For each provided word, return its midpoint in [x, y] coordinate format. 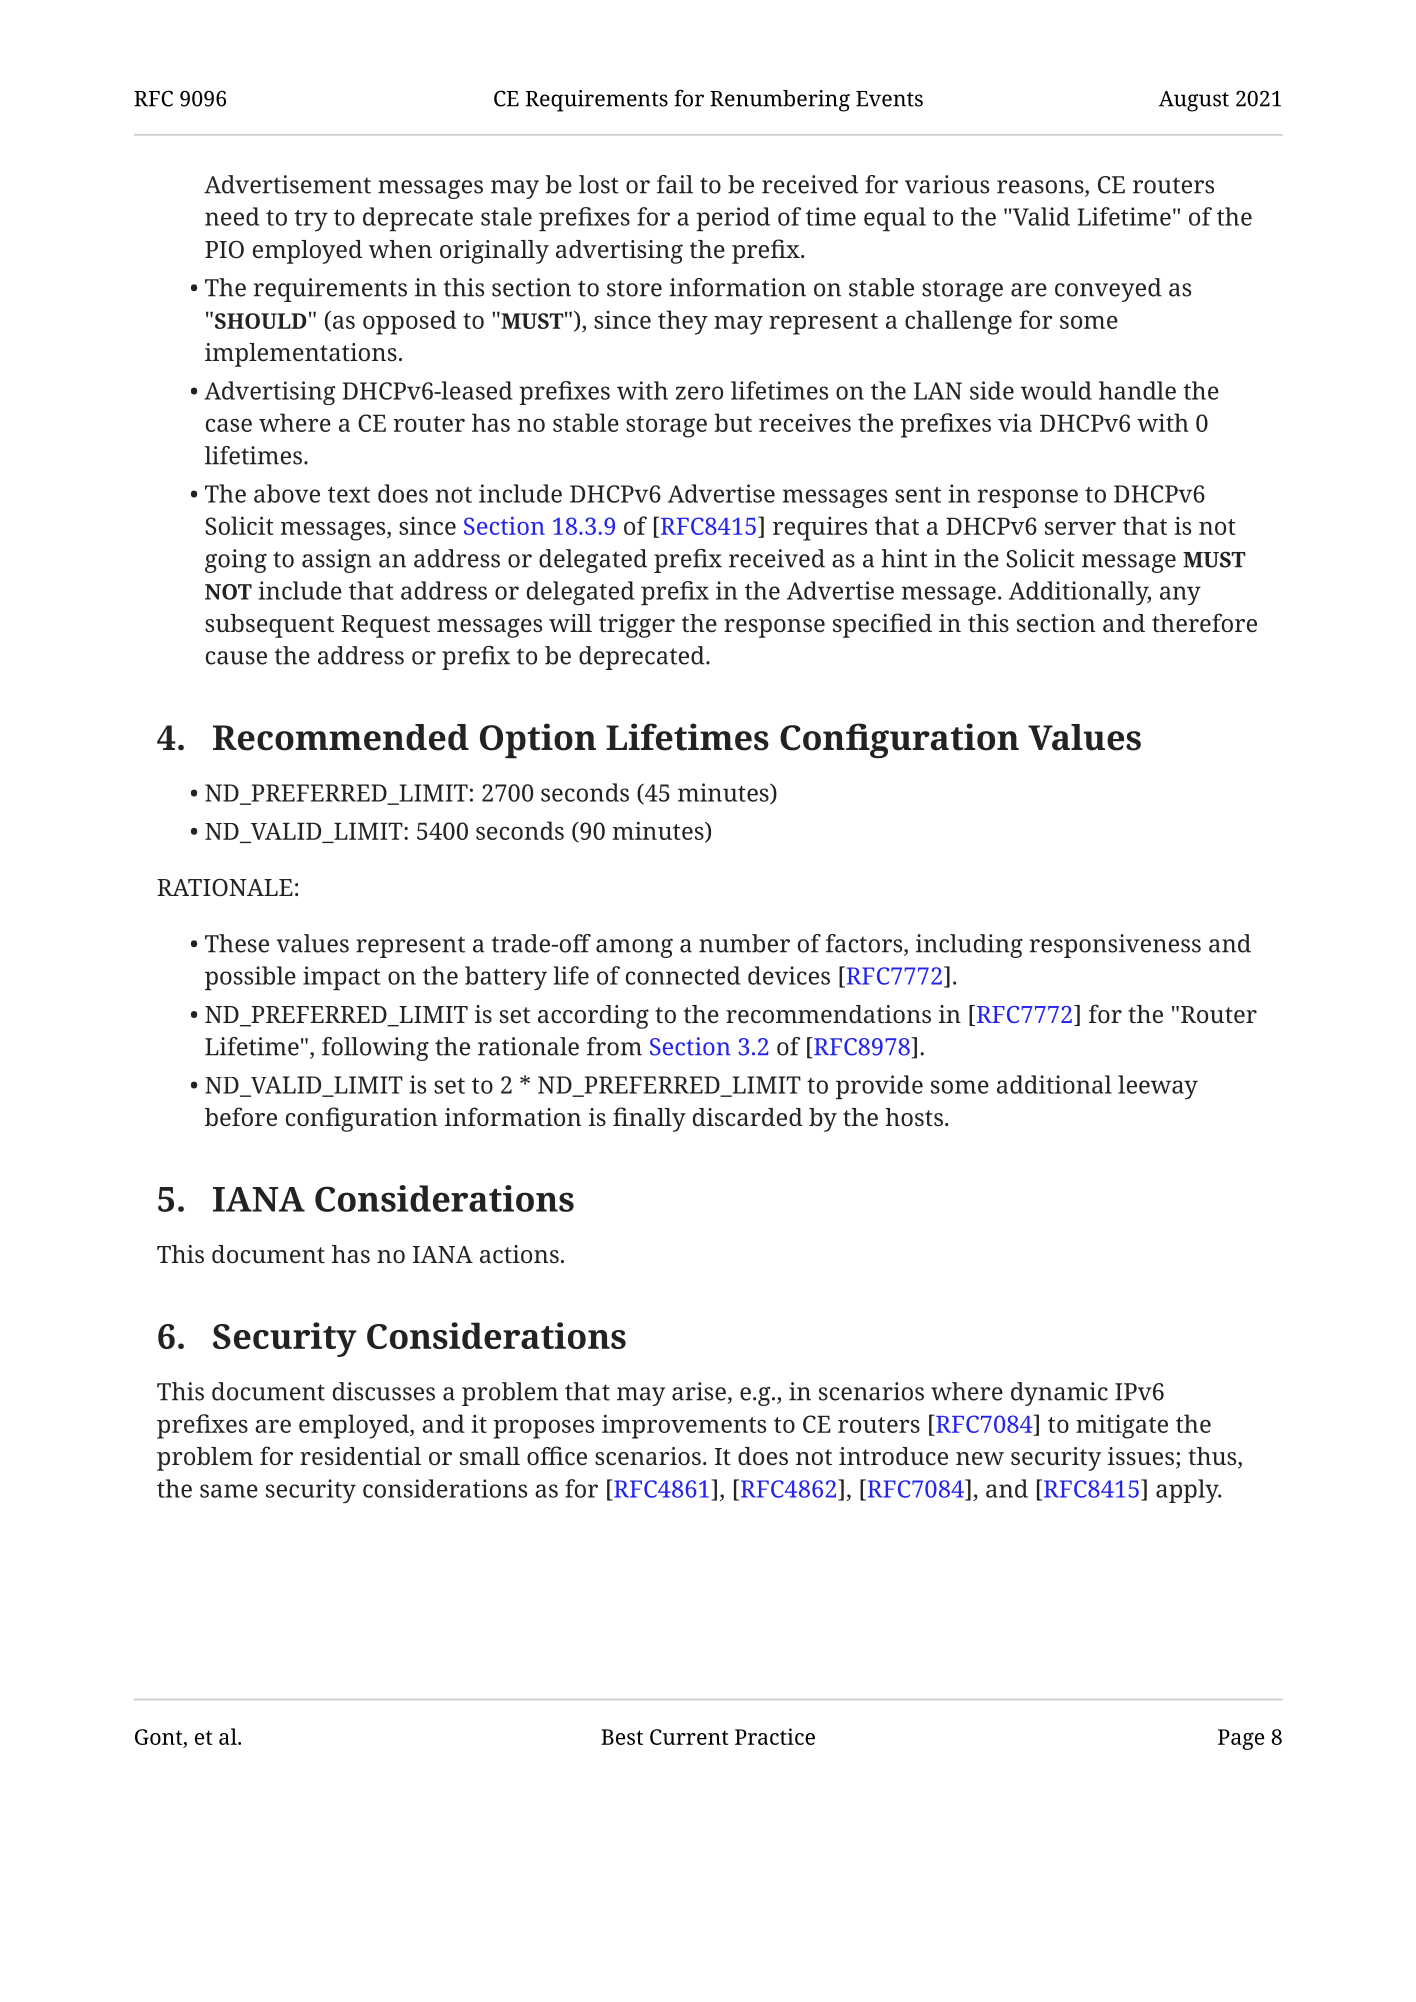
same [229, 1491]
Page [1241, 1739]
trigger [637, 626]
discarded [748, 1117]
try [311, 220]
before [241, 1116]
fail [675, 184]
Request [385, 626]
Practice [775, 1736]
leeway [1158, 1087]
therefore [1204, 622]
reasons [1041, 188]
